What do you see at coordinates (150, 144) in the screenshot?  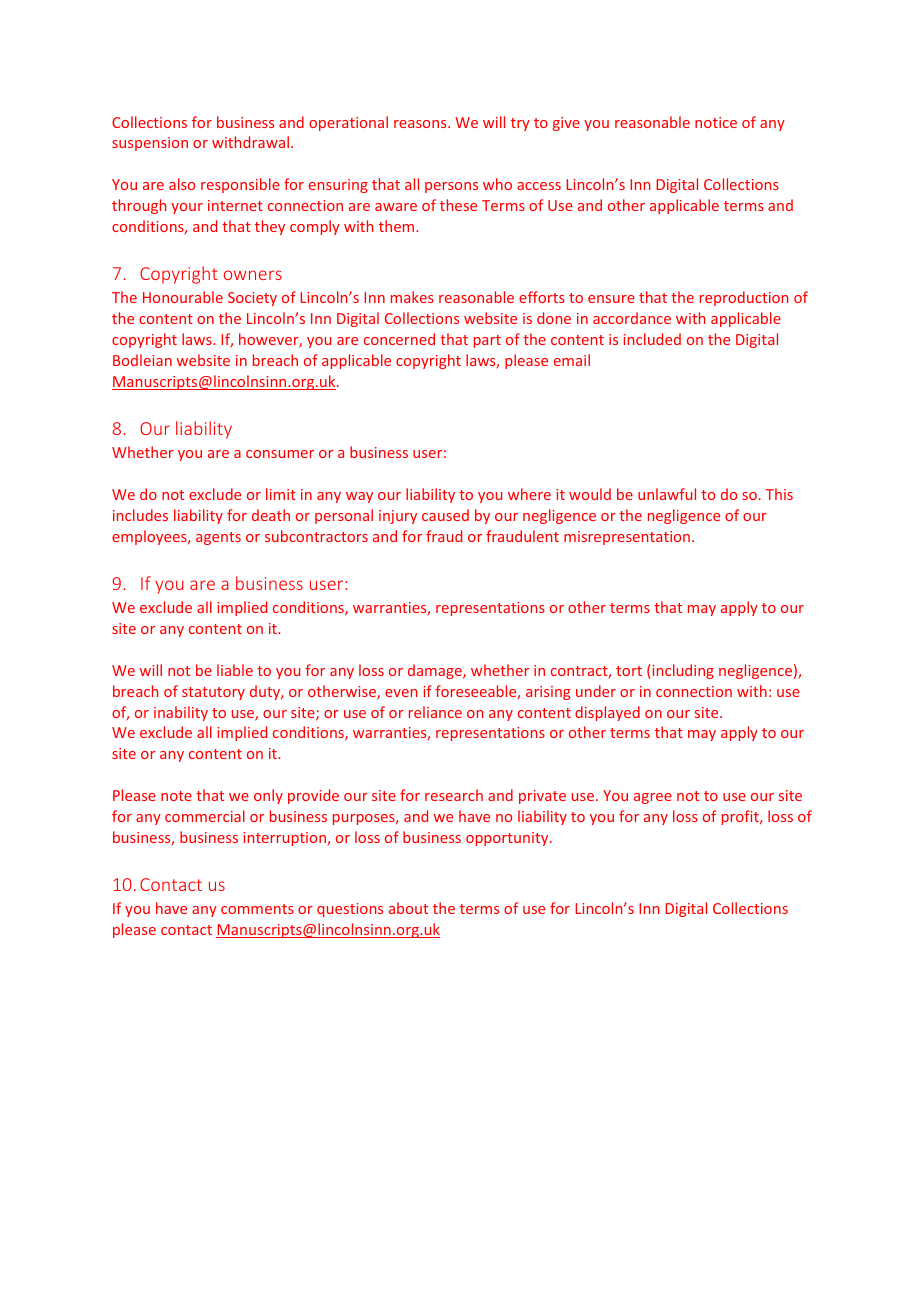 I see `suspension` at bounding box center [150, 144].
